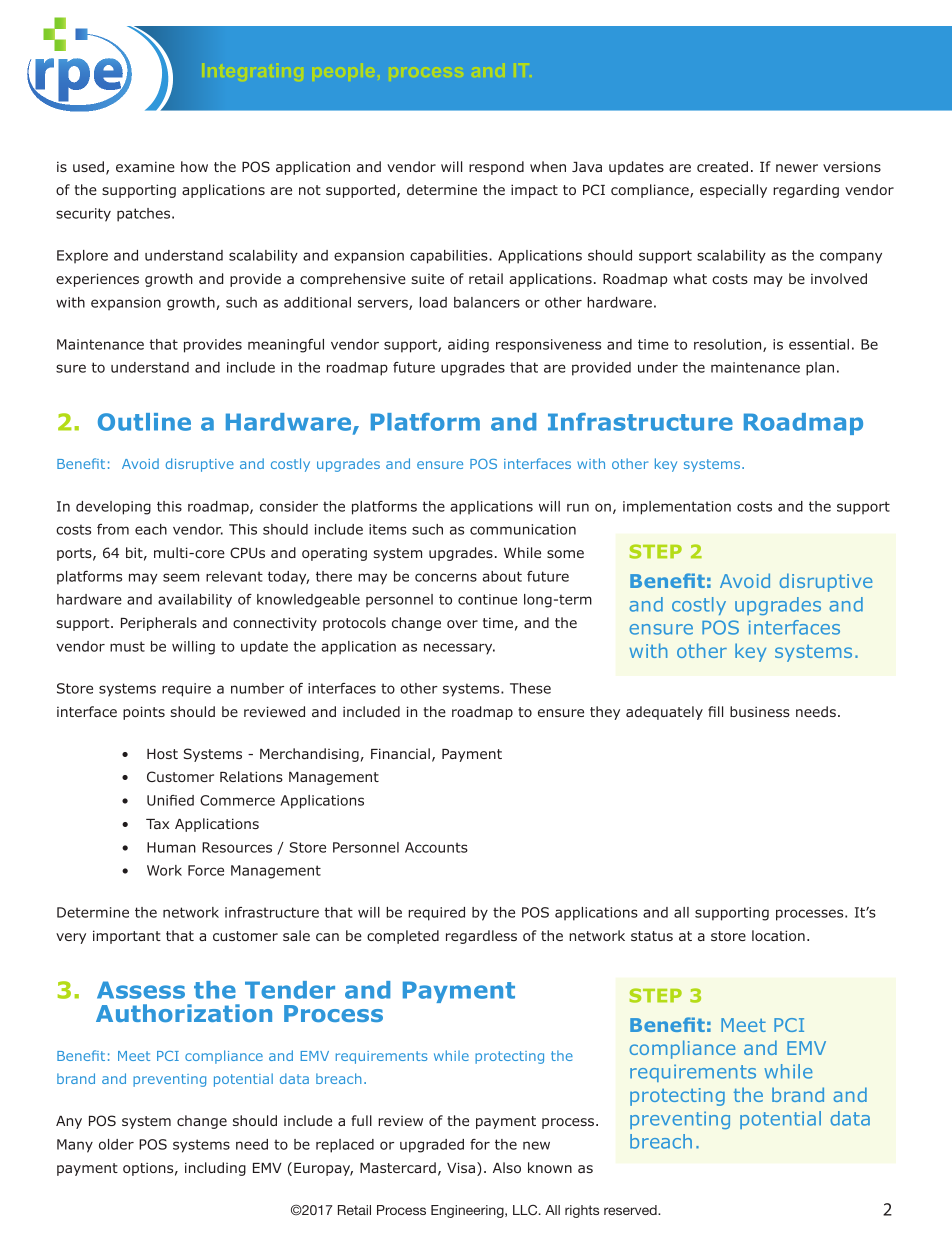 This page has width=952, height=1233. What do you see at coordinates (733, 191) in the page?
I see `especially` at bounding box center [733, 191].
